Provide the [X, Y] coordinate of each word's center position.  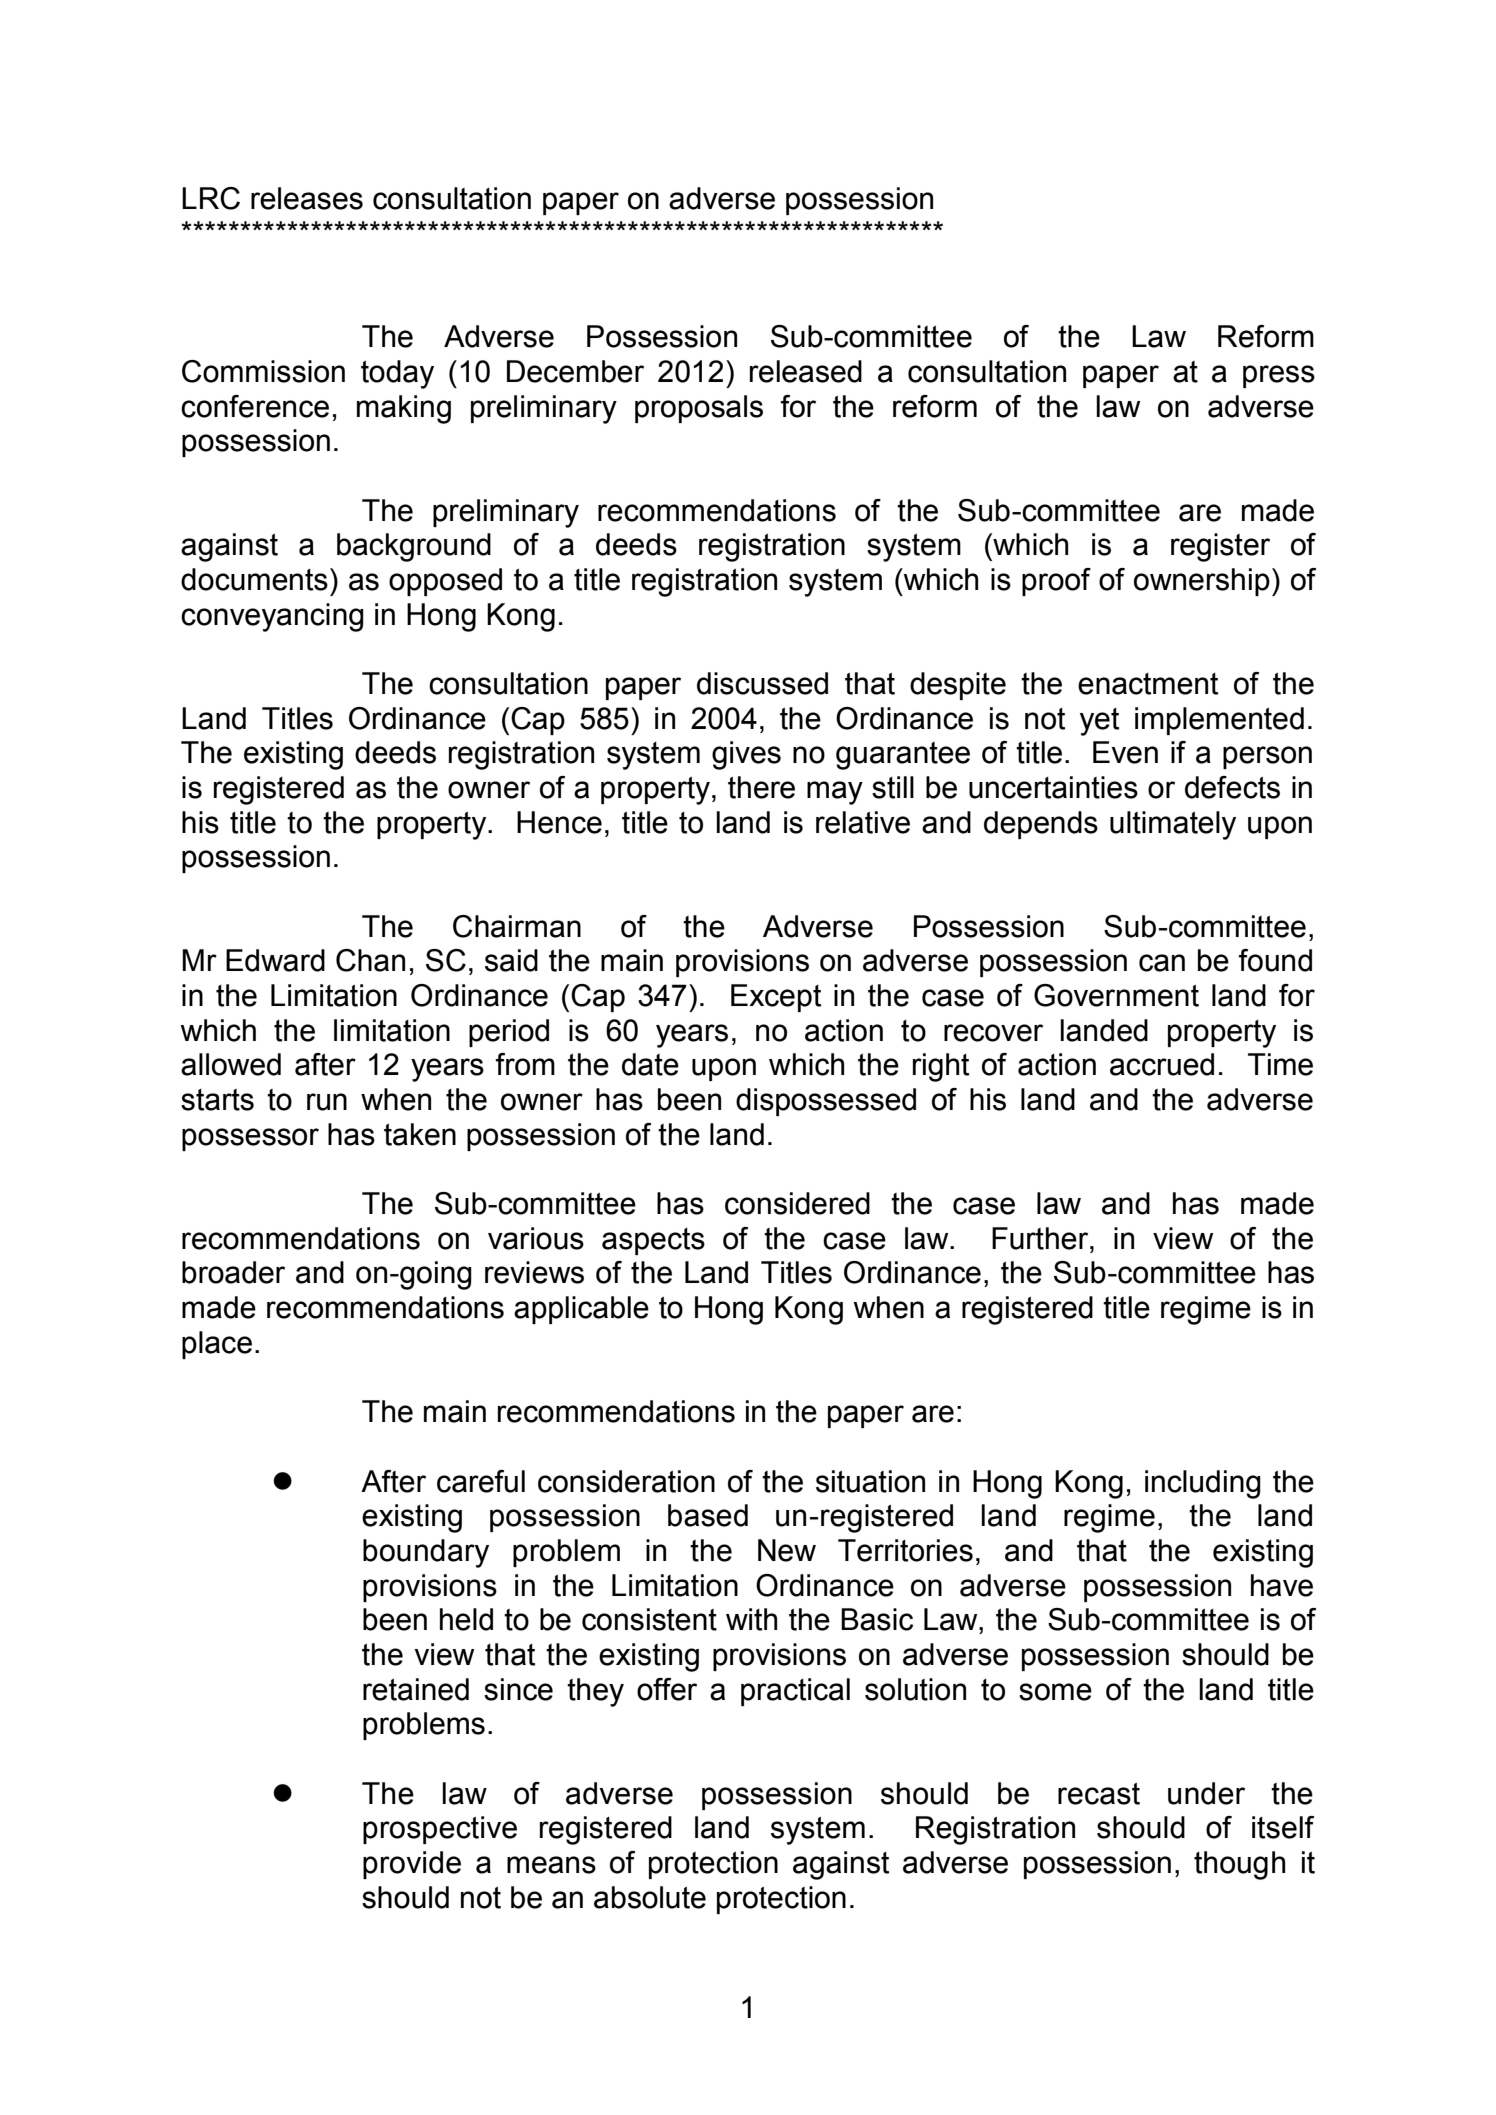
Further [1041, 1238]
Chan [370, 960]
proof [1056, 582]
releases [307, 198]
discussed [762, 683]
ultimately [1173, 825]
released [806, 371]
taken [420, 1134]
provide [412, 1865]
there [761, 787]
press [1279, 376]
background [414, 547]
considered [797, 1203]
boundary [426, 1553]
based [708, 1515]
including [1203, 1484]
